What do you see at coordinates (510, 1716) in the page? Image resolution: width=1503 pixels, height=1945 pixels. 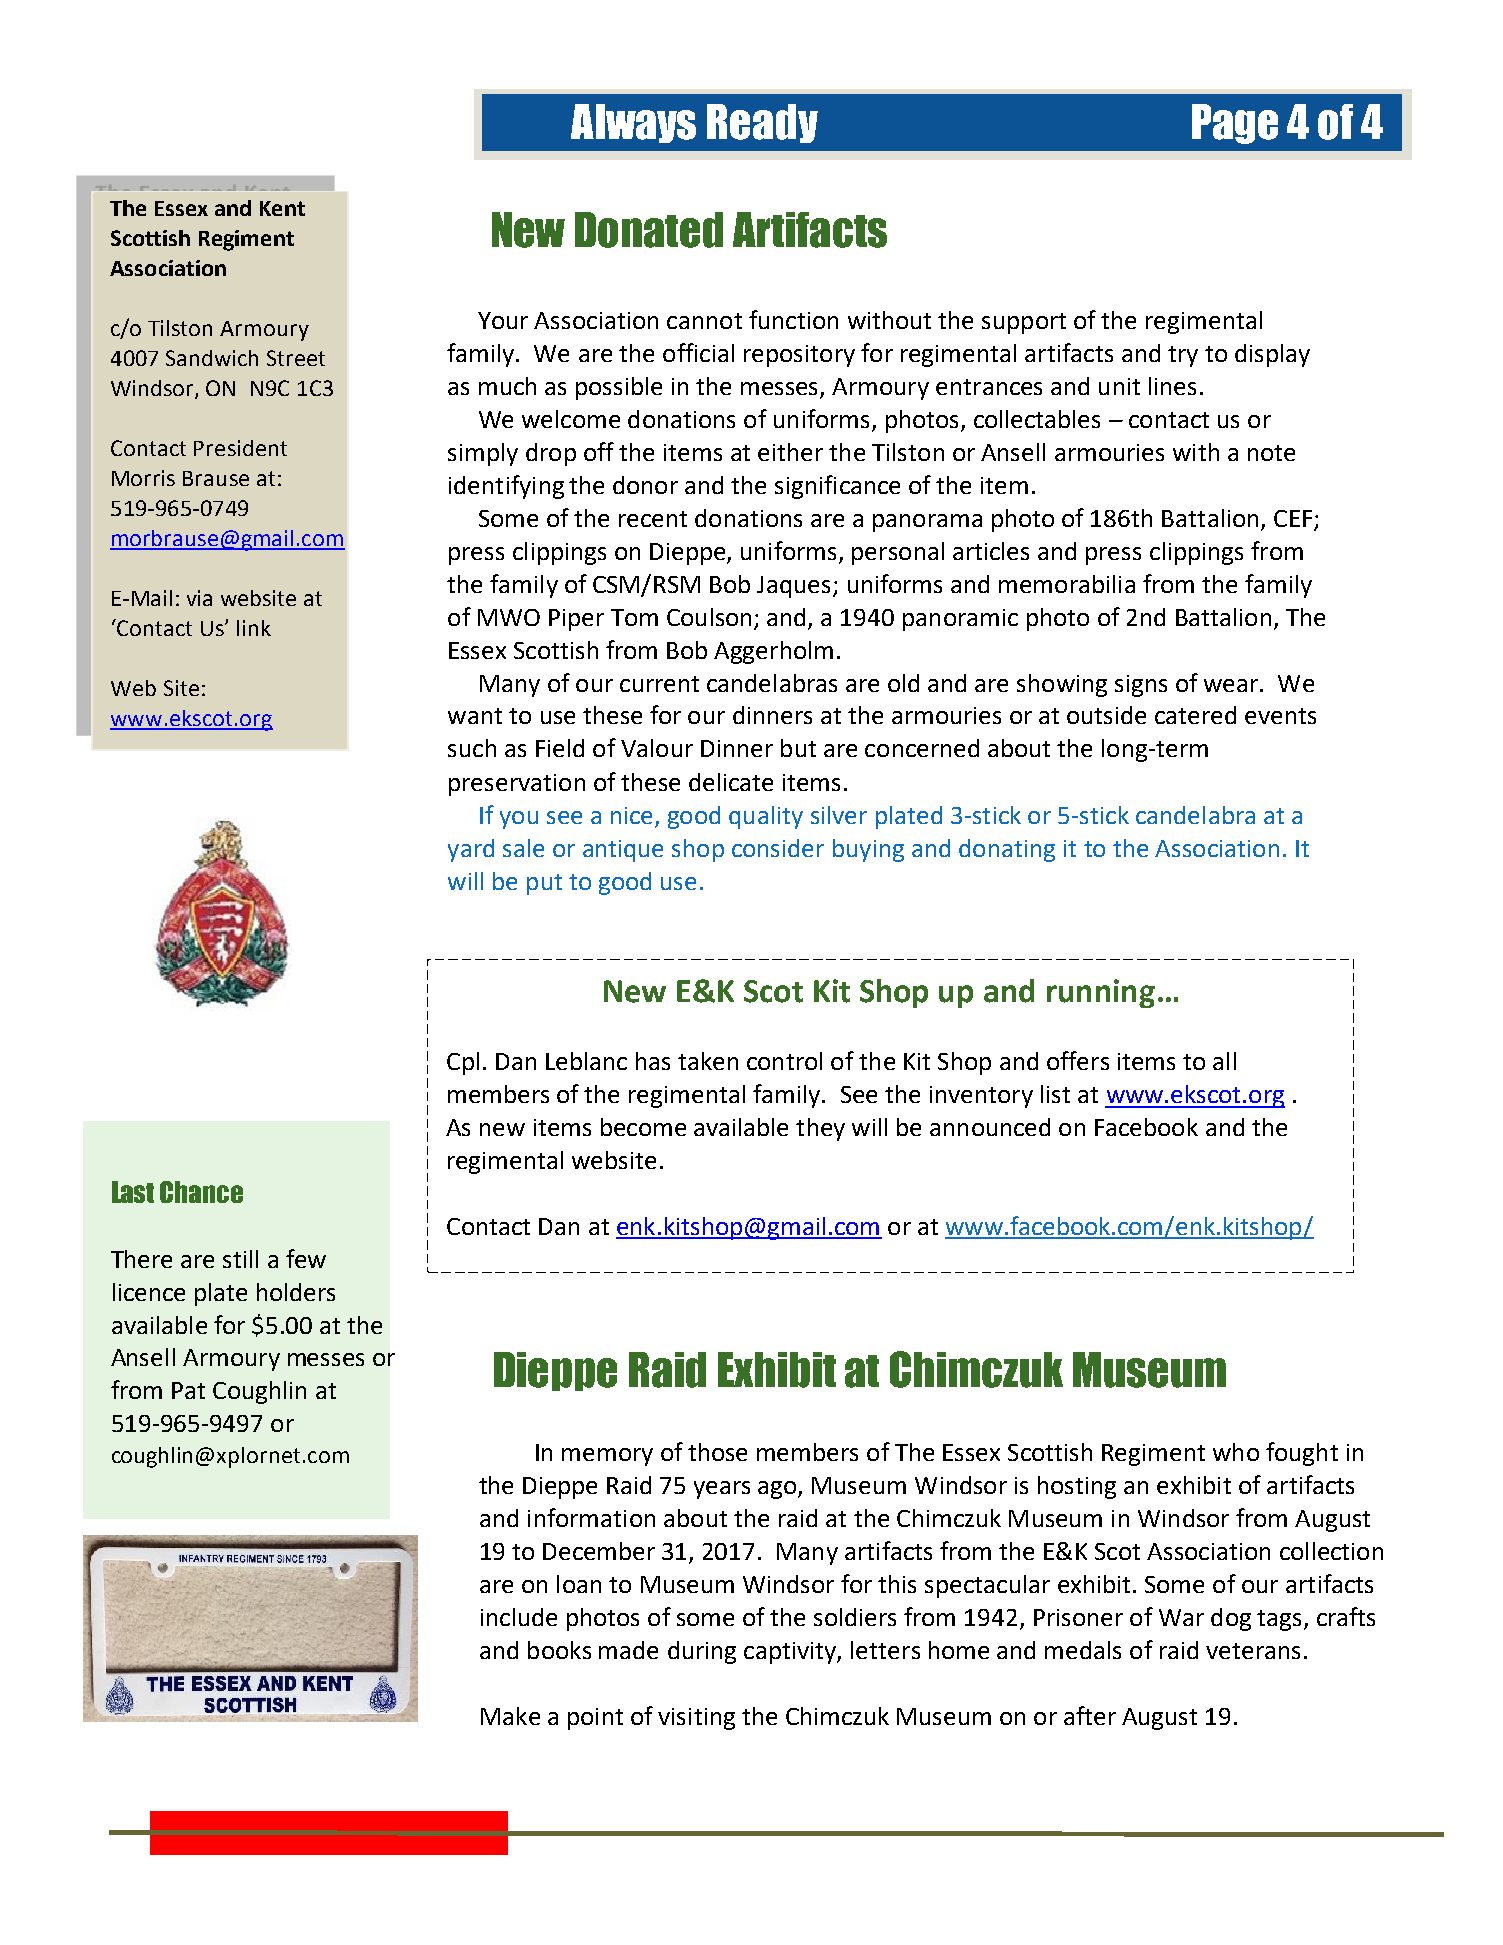 I see `Make` at bounding box center [510, 1716].
